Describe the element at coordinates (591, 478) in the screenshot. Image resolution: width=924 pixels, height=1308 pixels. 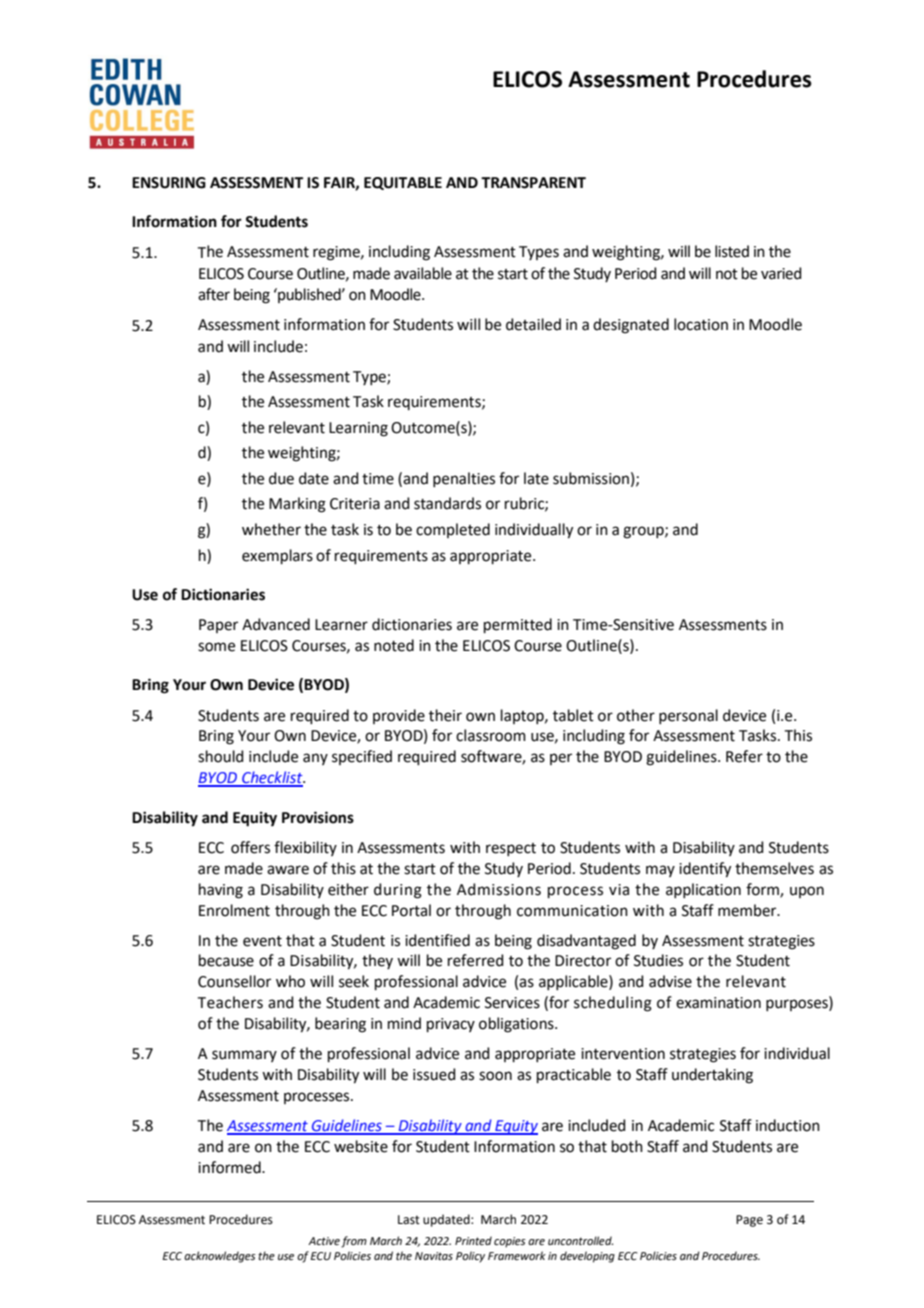
I see `submission` at that location.
